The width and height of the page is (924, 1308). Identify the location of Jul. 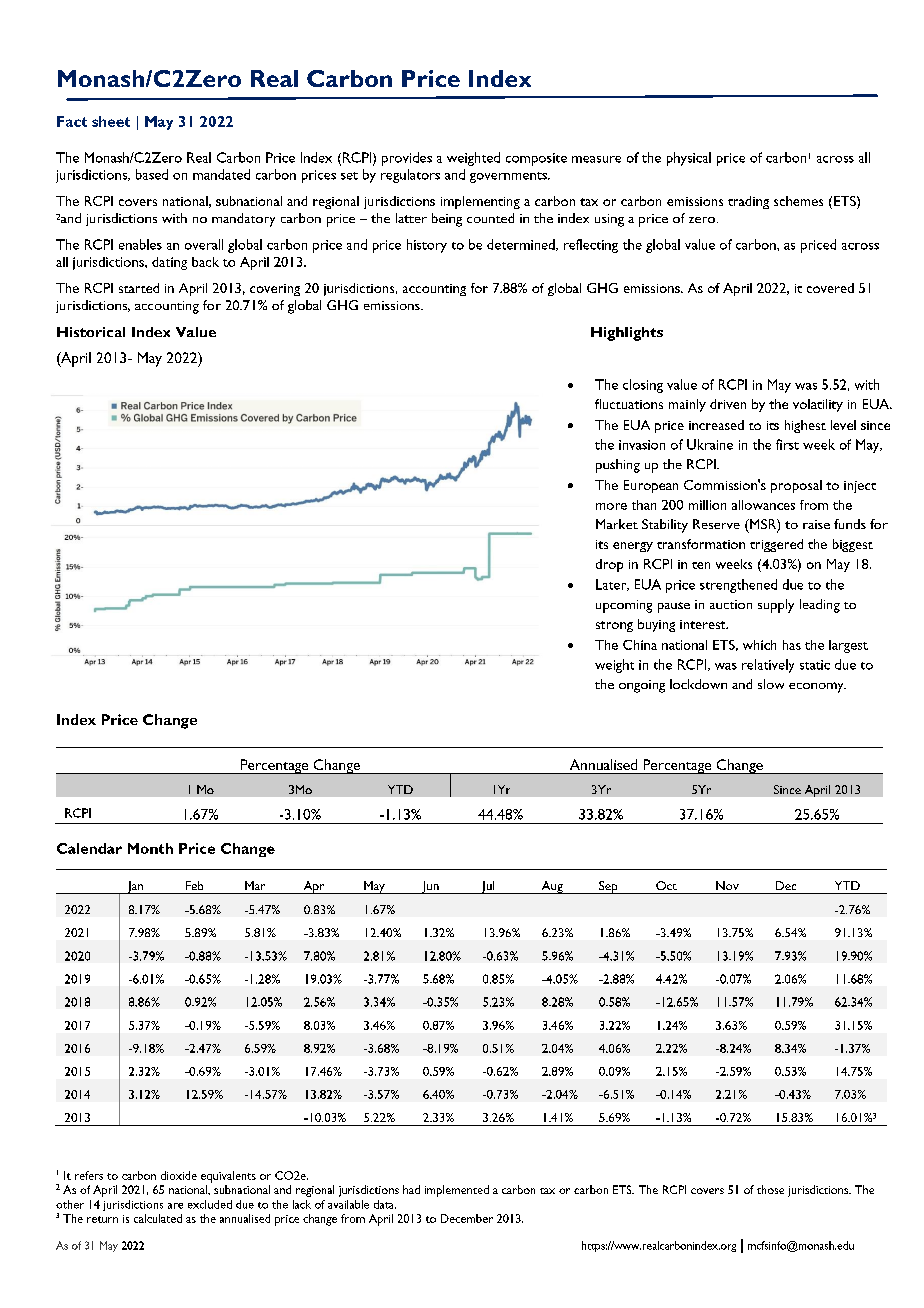
(488, 887).
